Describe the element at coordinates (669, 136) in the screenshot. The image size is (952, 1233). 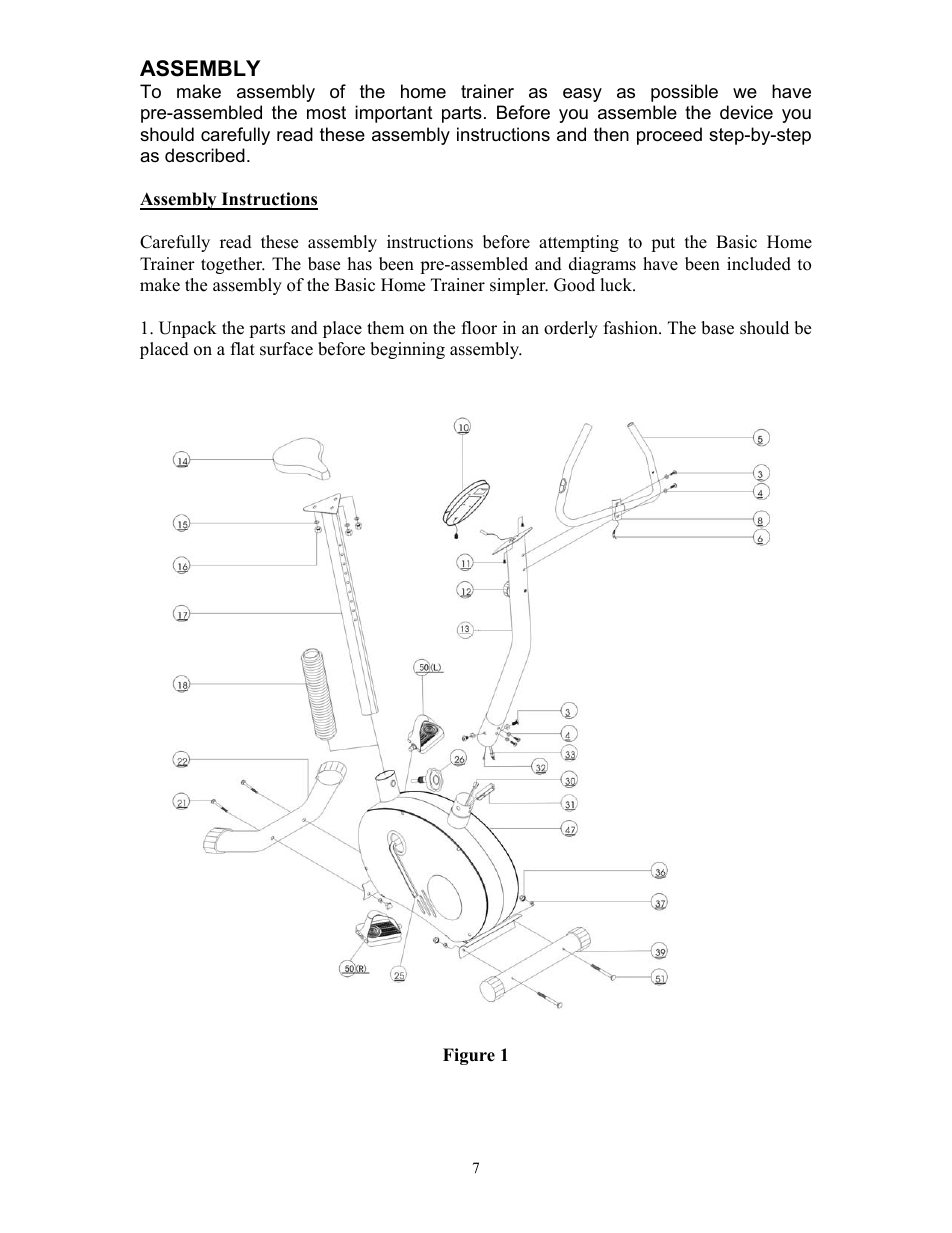
I see `proceed` at that location.
